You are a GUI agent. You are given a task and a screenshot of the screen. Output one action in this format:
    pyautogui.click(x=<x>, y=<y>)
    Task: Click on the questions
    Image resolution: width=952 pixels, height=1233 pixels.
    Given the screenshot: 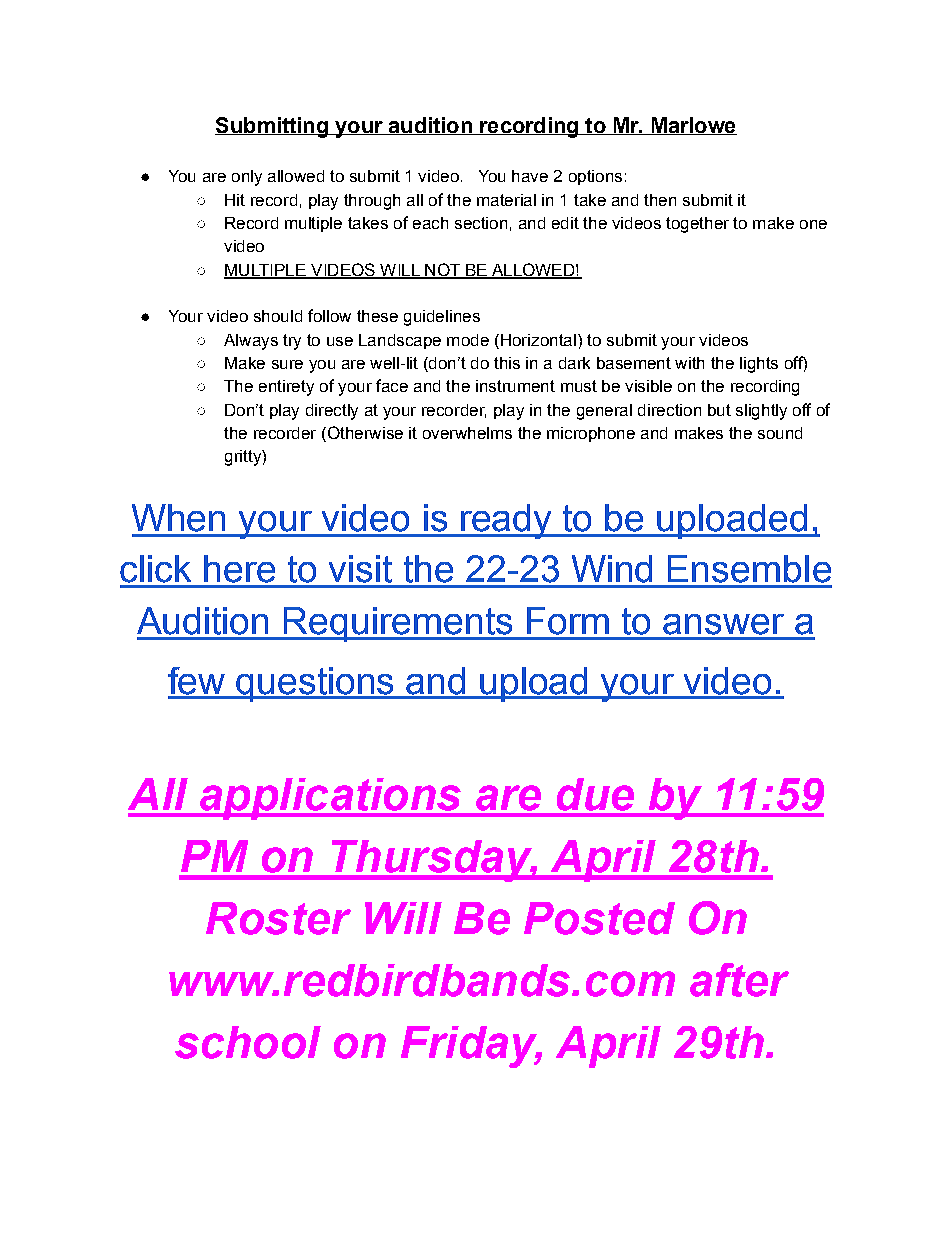 What is the action you would take?
    pyautogui.click(x=316, y=684)
